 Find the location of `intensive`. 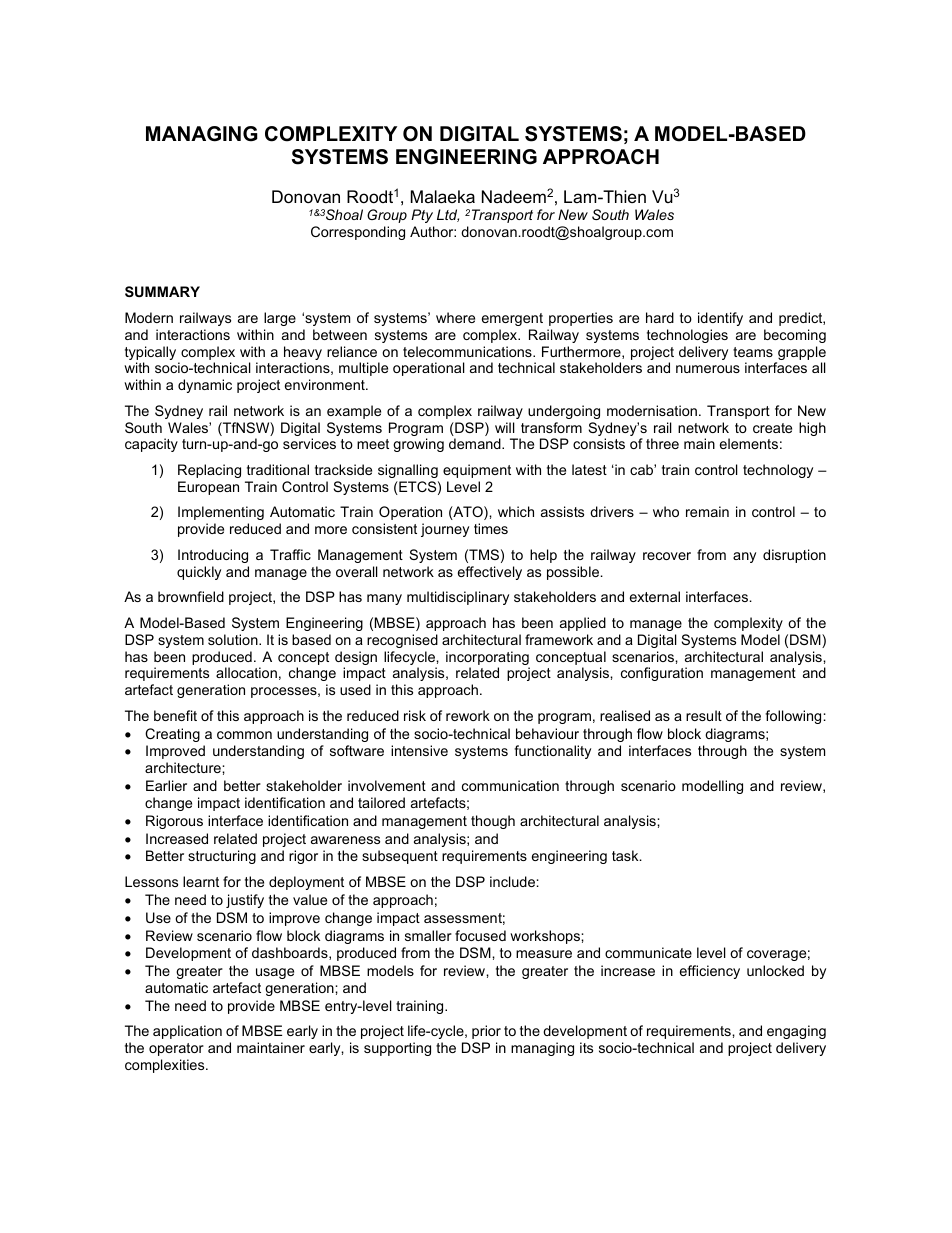

intensive is located at coordinates (419, 750).
